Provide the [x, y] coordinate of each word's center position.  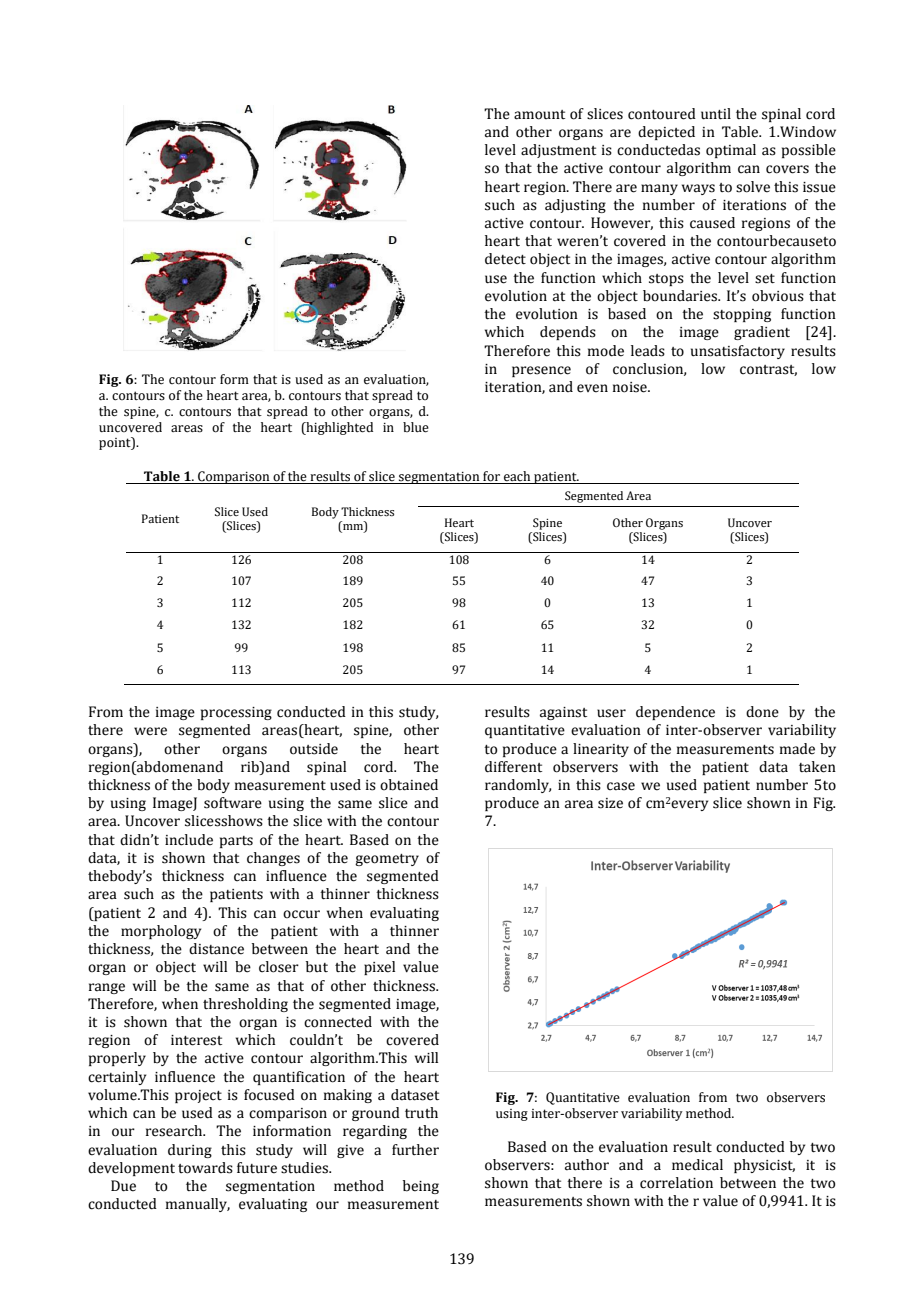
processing [236, 713]
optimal [731, 151]
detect [505, 259]
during [190, 1151]
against [563, 713]
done [762, 712]
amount [539, 115]
